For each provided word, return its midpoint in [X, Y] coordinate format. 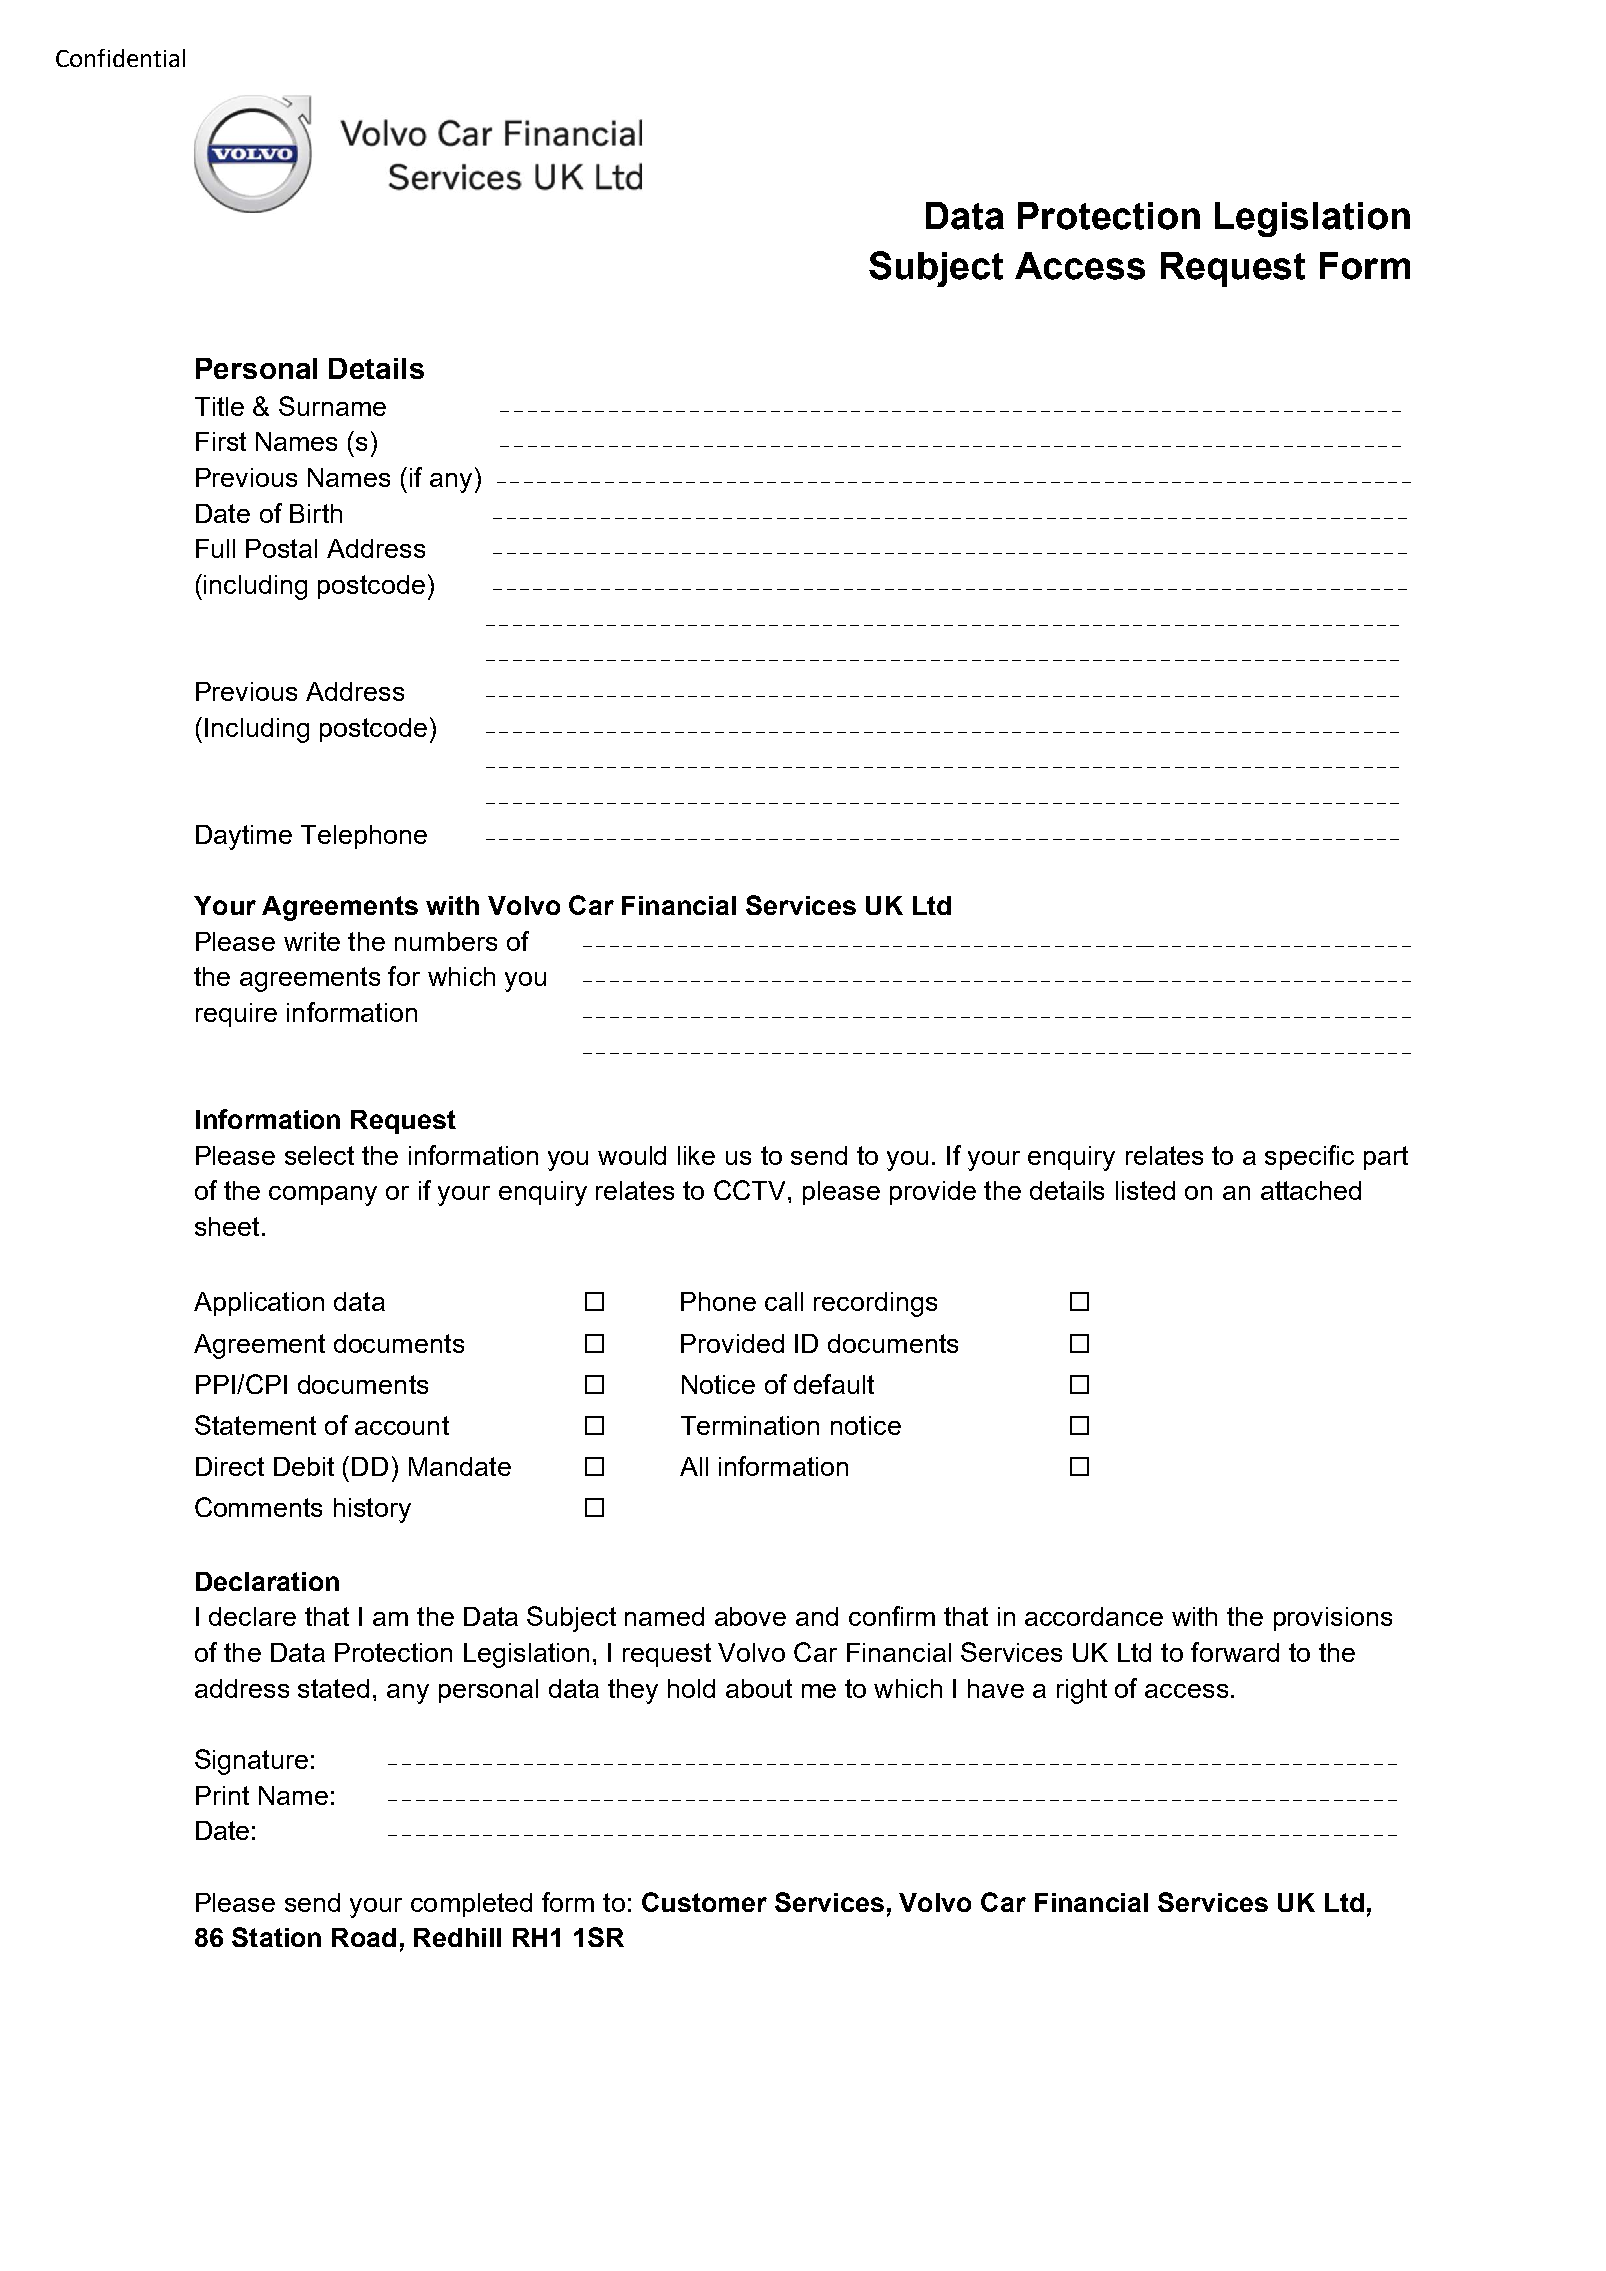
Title [219, 406]
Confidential [120, 58]
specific [1309, 1157]
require [236, 1015]
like [696, 1155]
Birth [316, 513]
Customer [704, 1902]
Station [276, 1937]
